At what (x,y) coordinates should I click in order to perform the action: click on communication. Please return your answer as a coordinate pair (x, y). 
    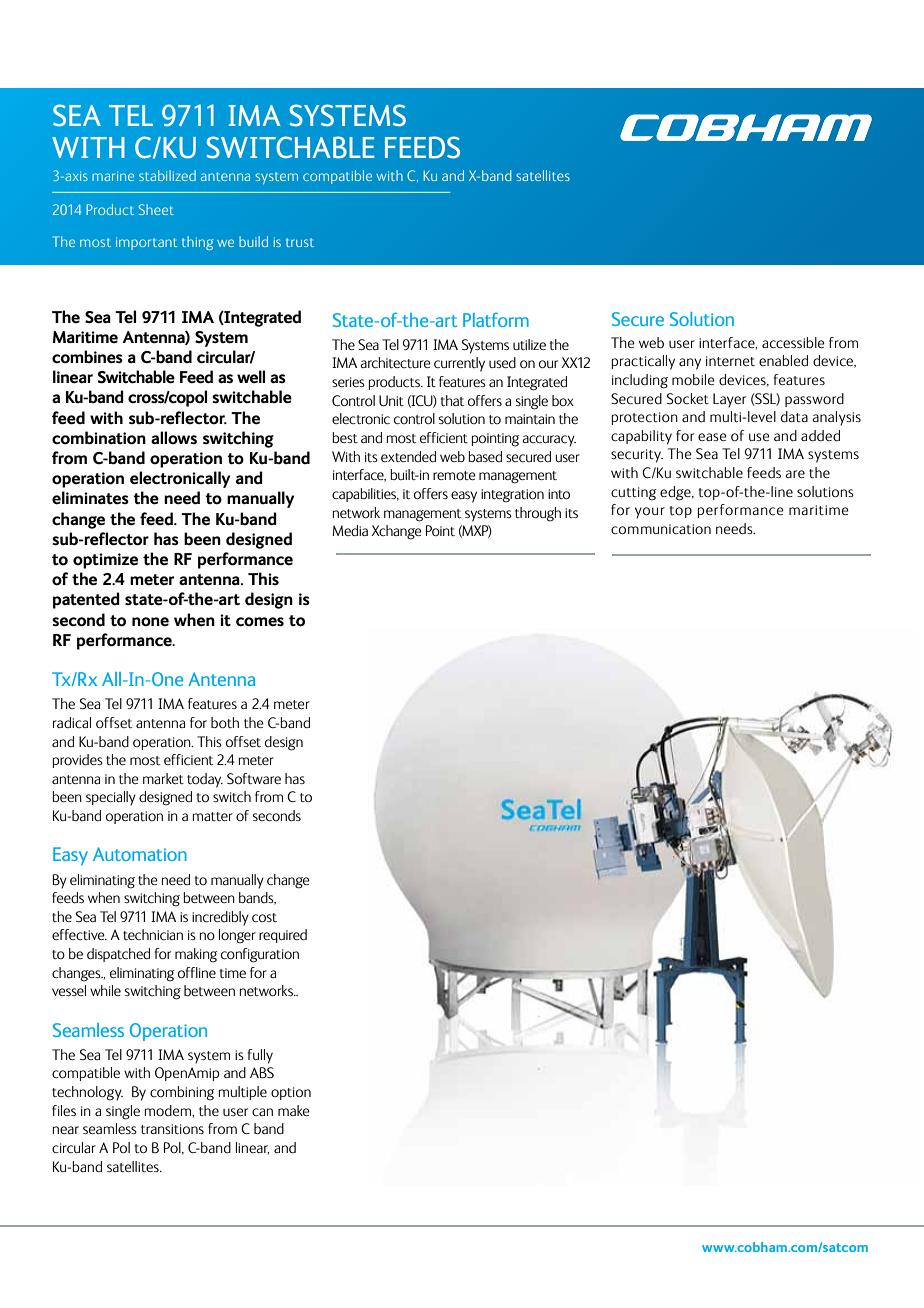
    Looking at the image, I should click on (661, 529).
